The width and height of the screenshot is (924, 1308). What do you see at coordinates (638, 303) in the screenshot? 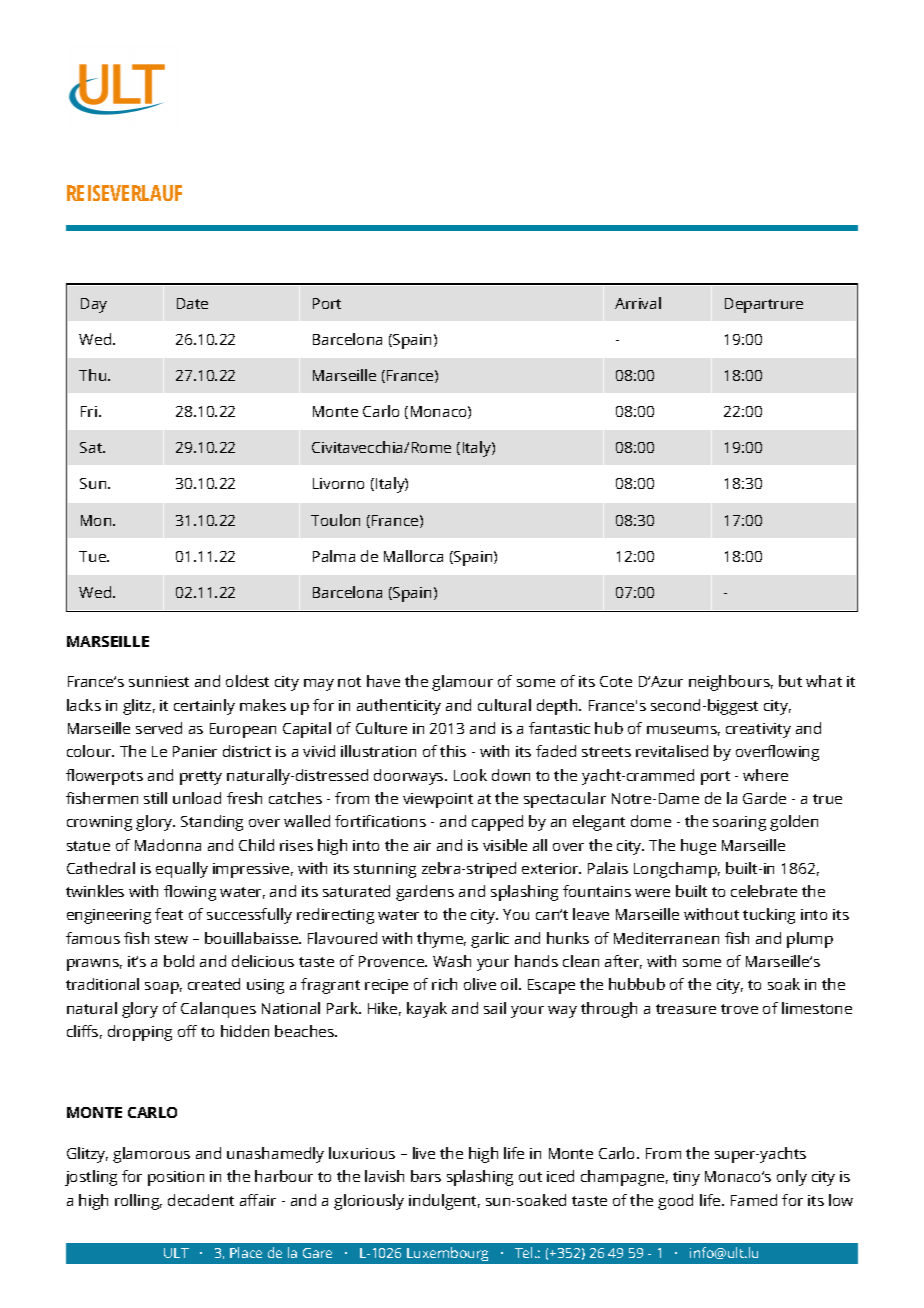
I see `Arrival` at bounding box center [638, 303].
